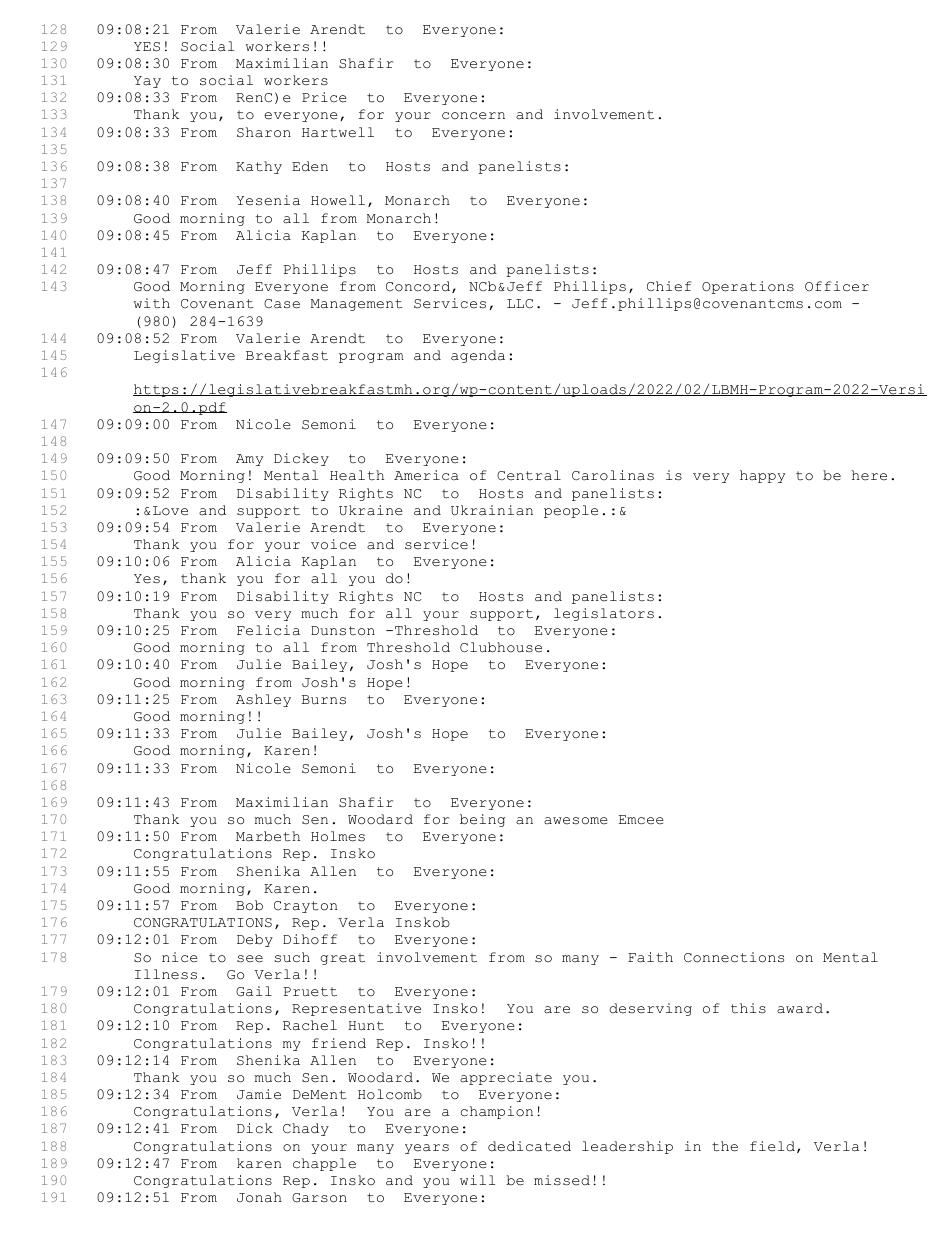  What do you see at coordinates (338, 836) in the screenshot?
I see `Holmes` at bounding box center [338, 836].
